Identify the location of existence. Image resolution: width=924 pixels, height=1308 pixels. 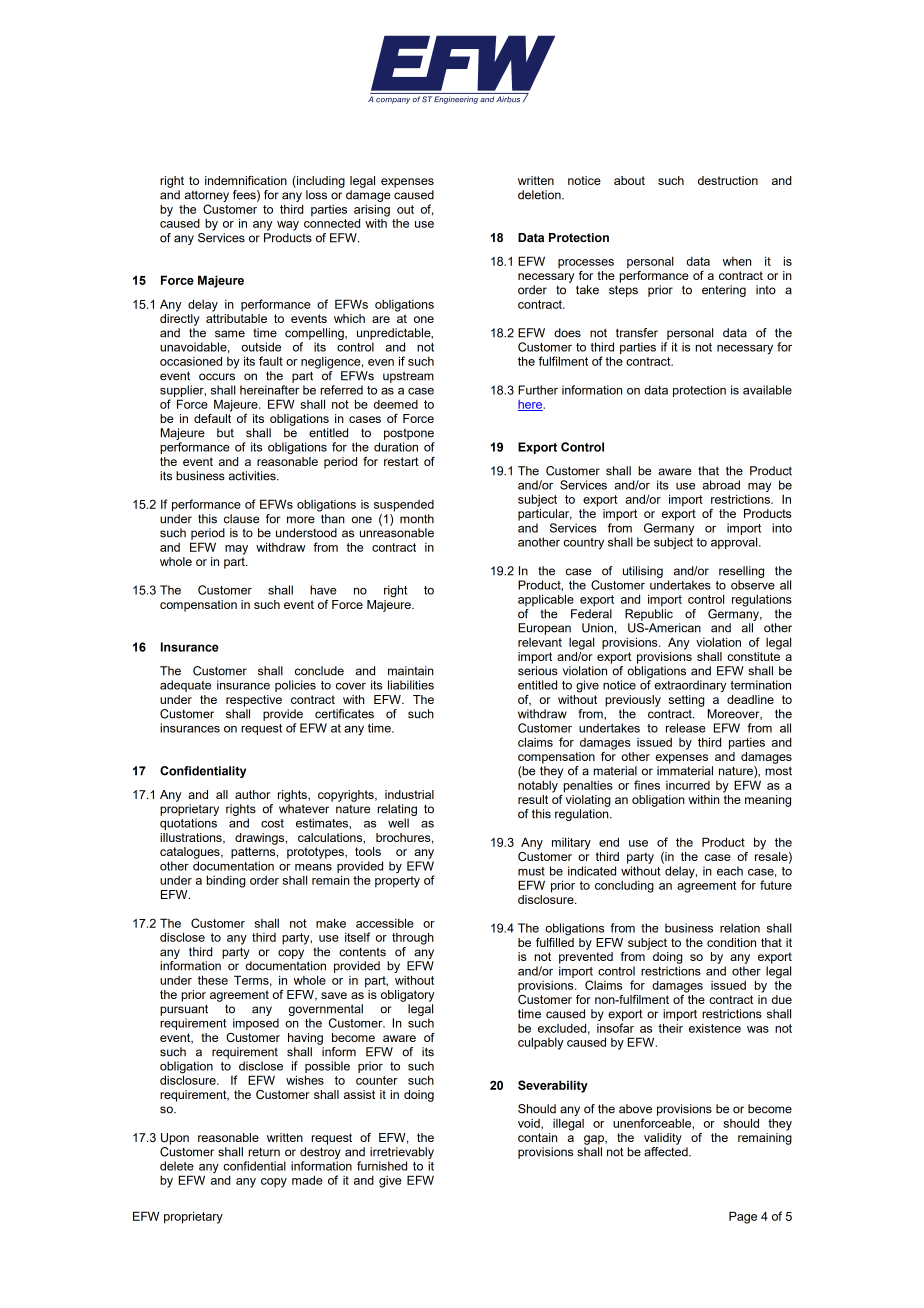
(715, 1028).
